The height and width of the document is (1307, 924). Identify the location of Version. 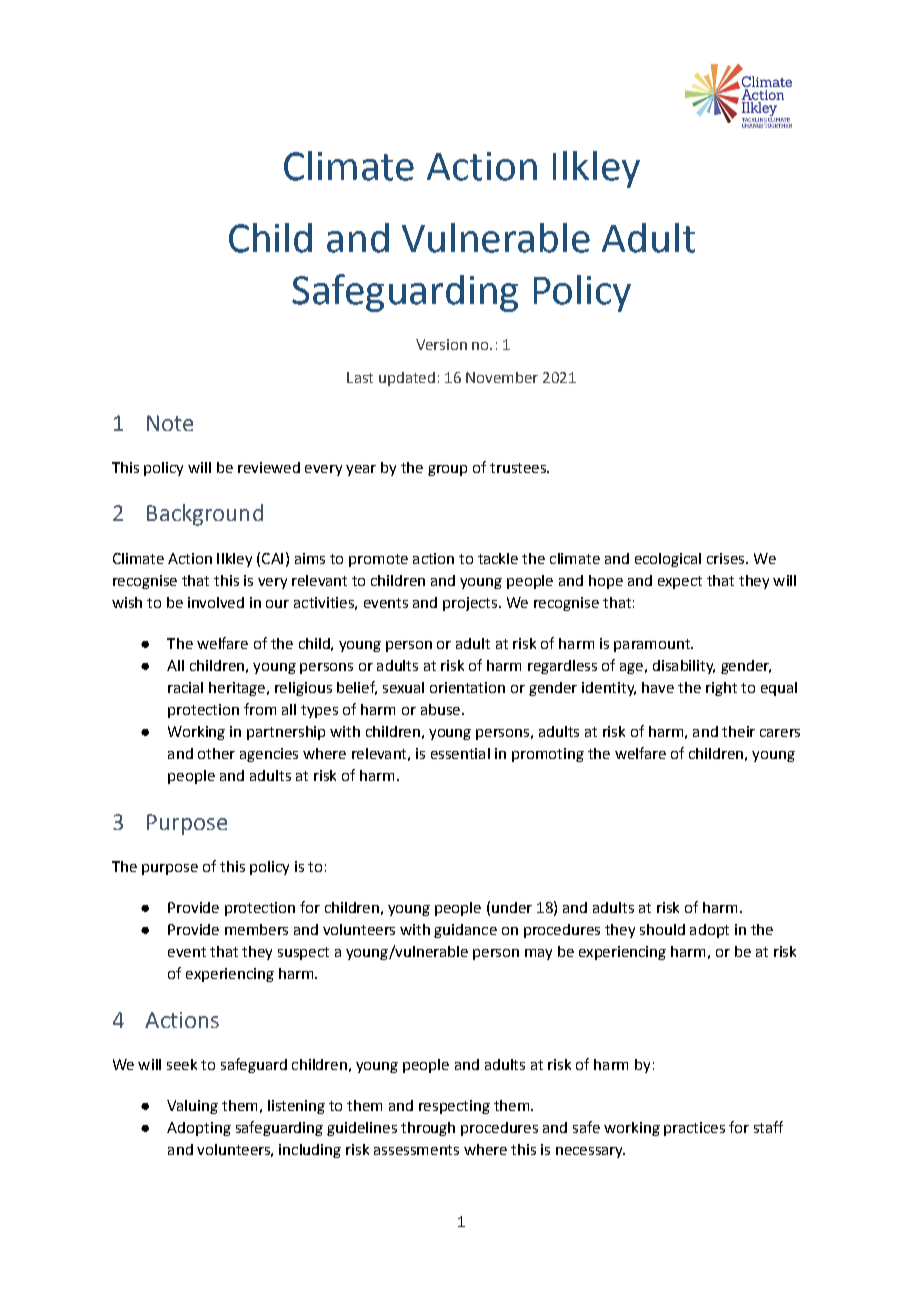
(441, 344).
